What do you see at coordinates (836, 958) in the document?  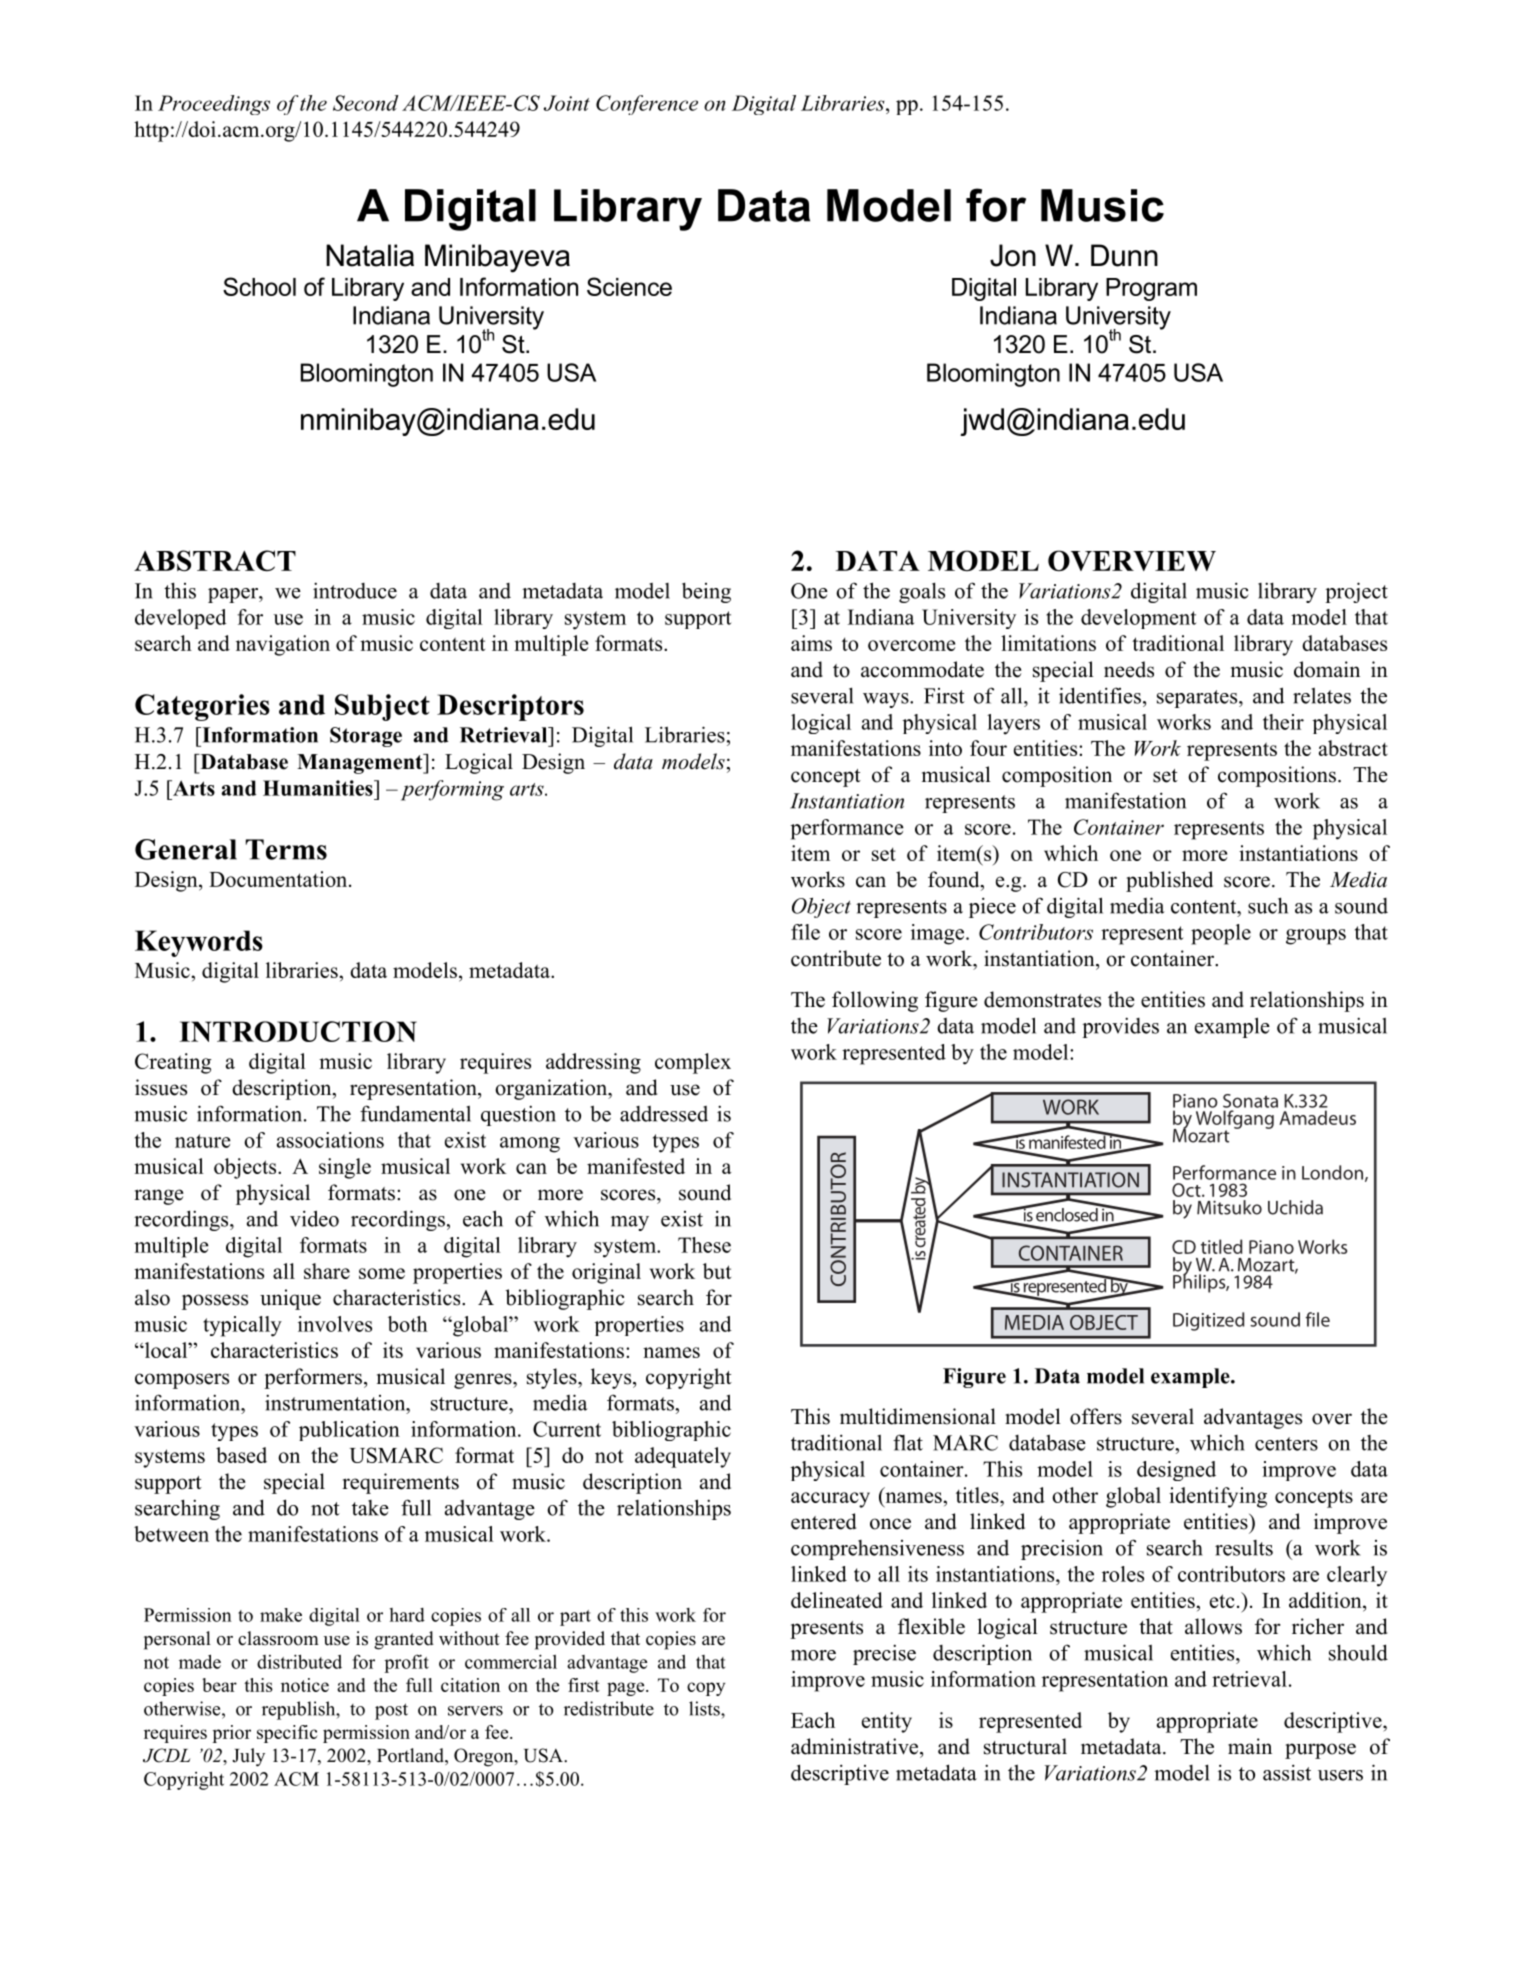 I see `contribute` at bounding box center [836, 958].
